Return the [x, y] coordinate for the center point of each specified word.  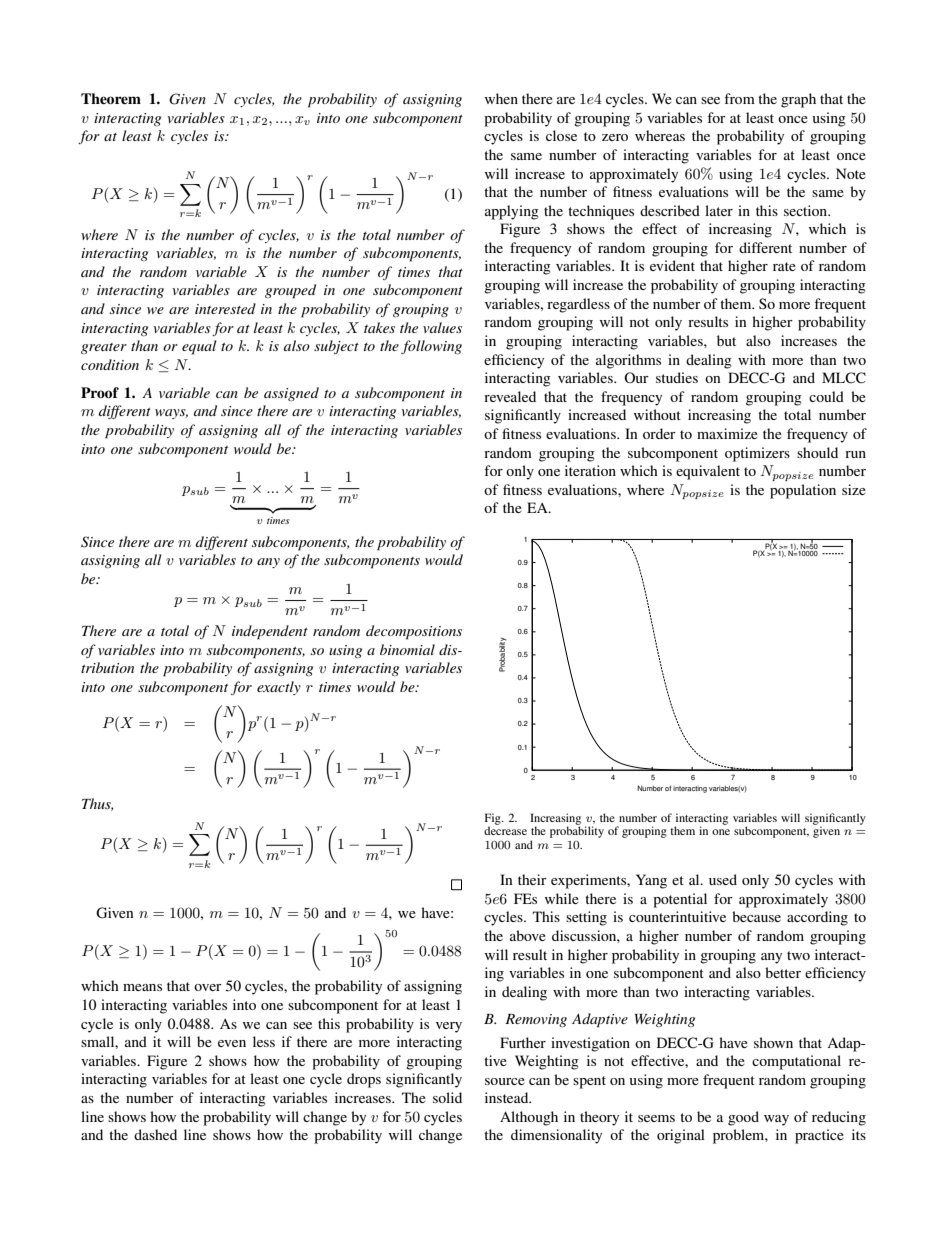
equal [199, 347]
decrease [505, 830]
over [208, 987]
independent [270, 632]
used [723, 879]
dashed [155, 1134]
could [826, 396]
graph [798, 100]
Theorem [111, 98]
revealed [510, 396]
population [803, 491]
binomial [407, 649]
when [501, 98]
